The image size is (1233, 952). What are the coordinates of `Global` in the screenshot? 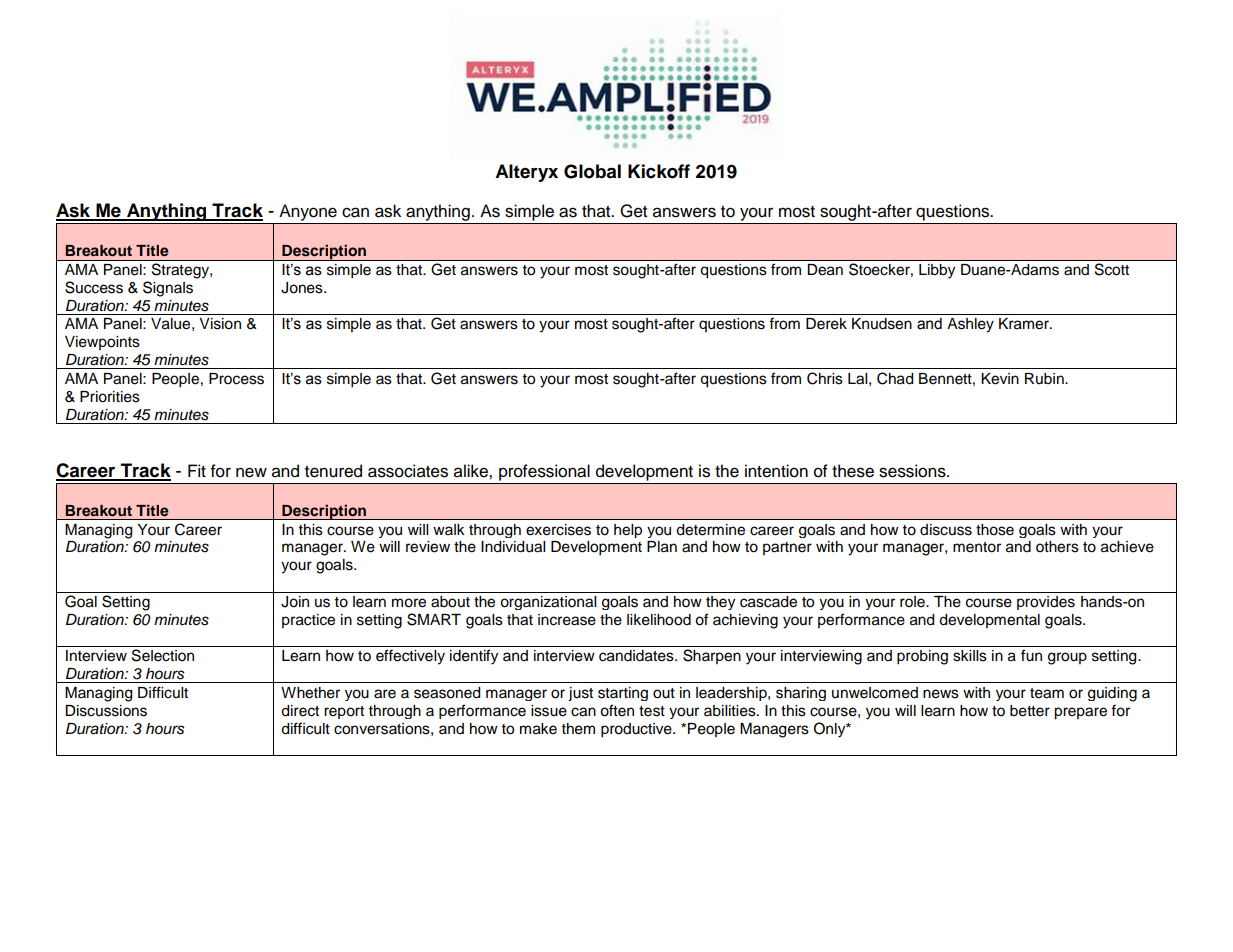 It's located at (592, 171).
